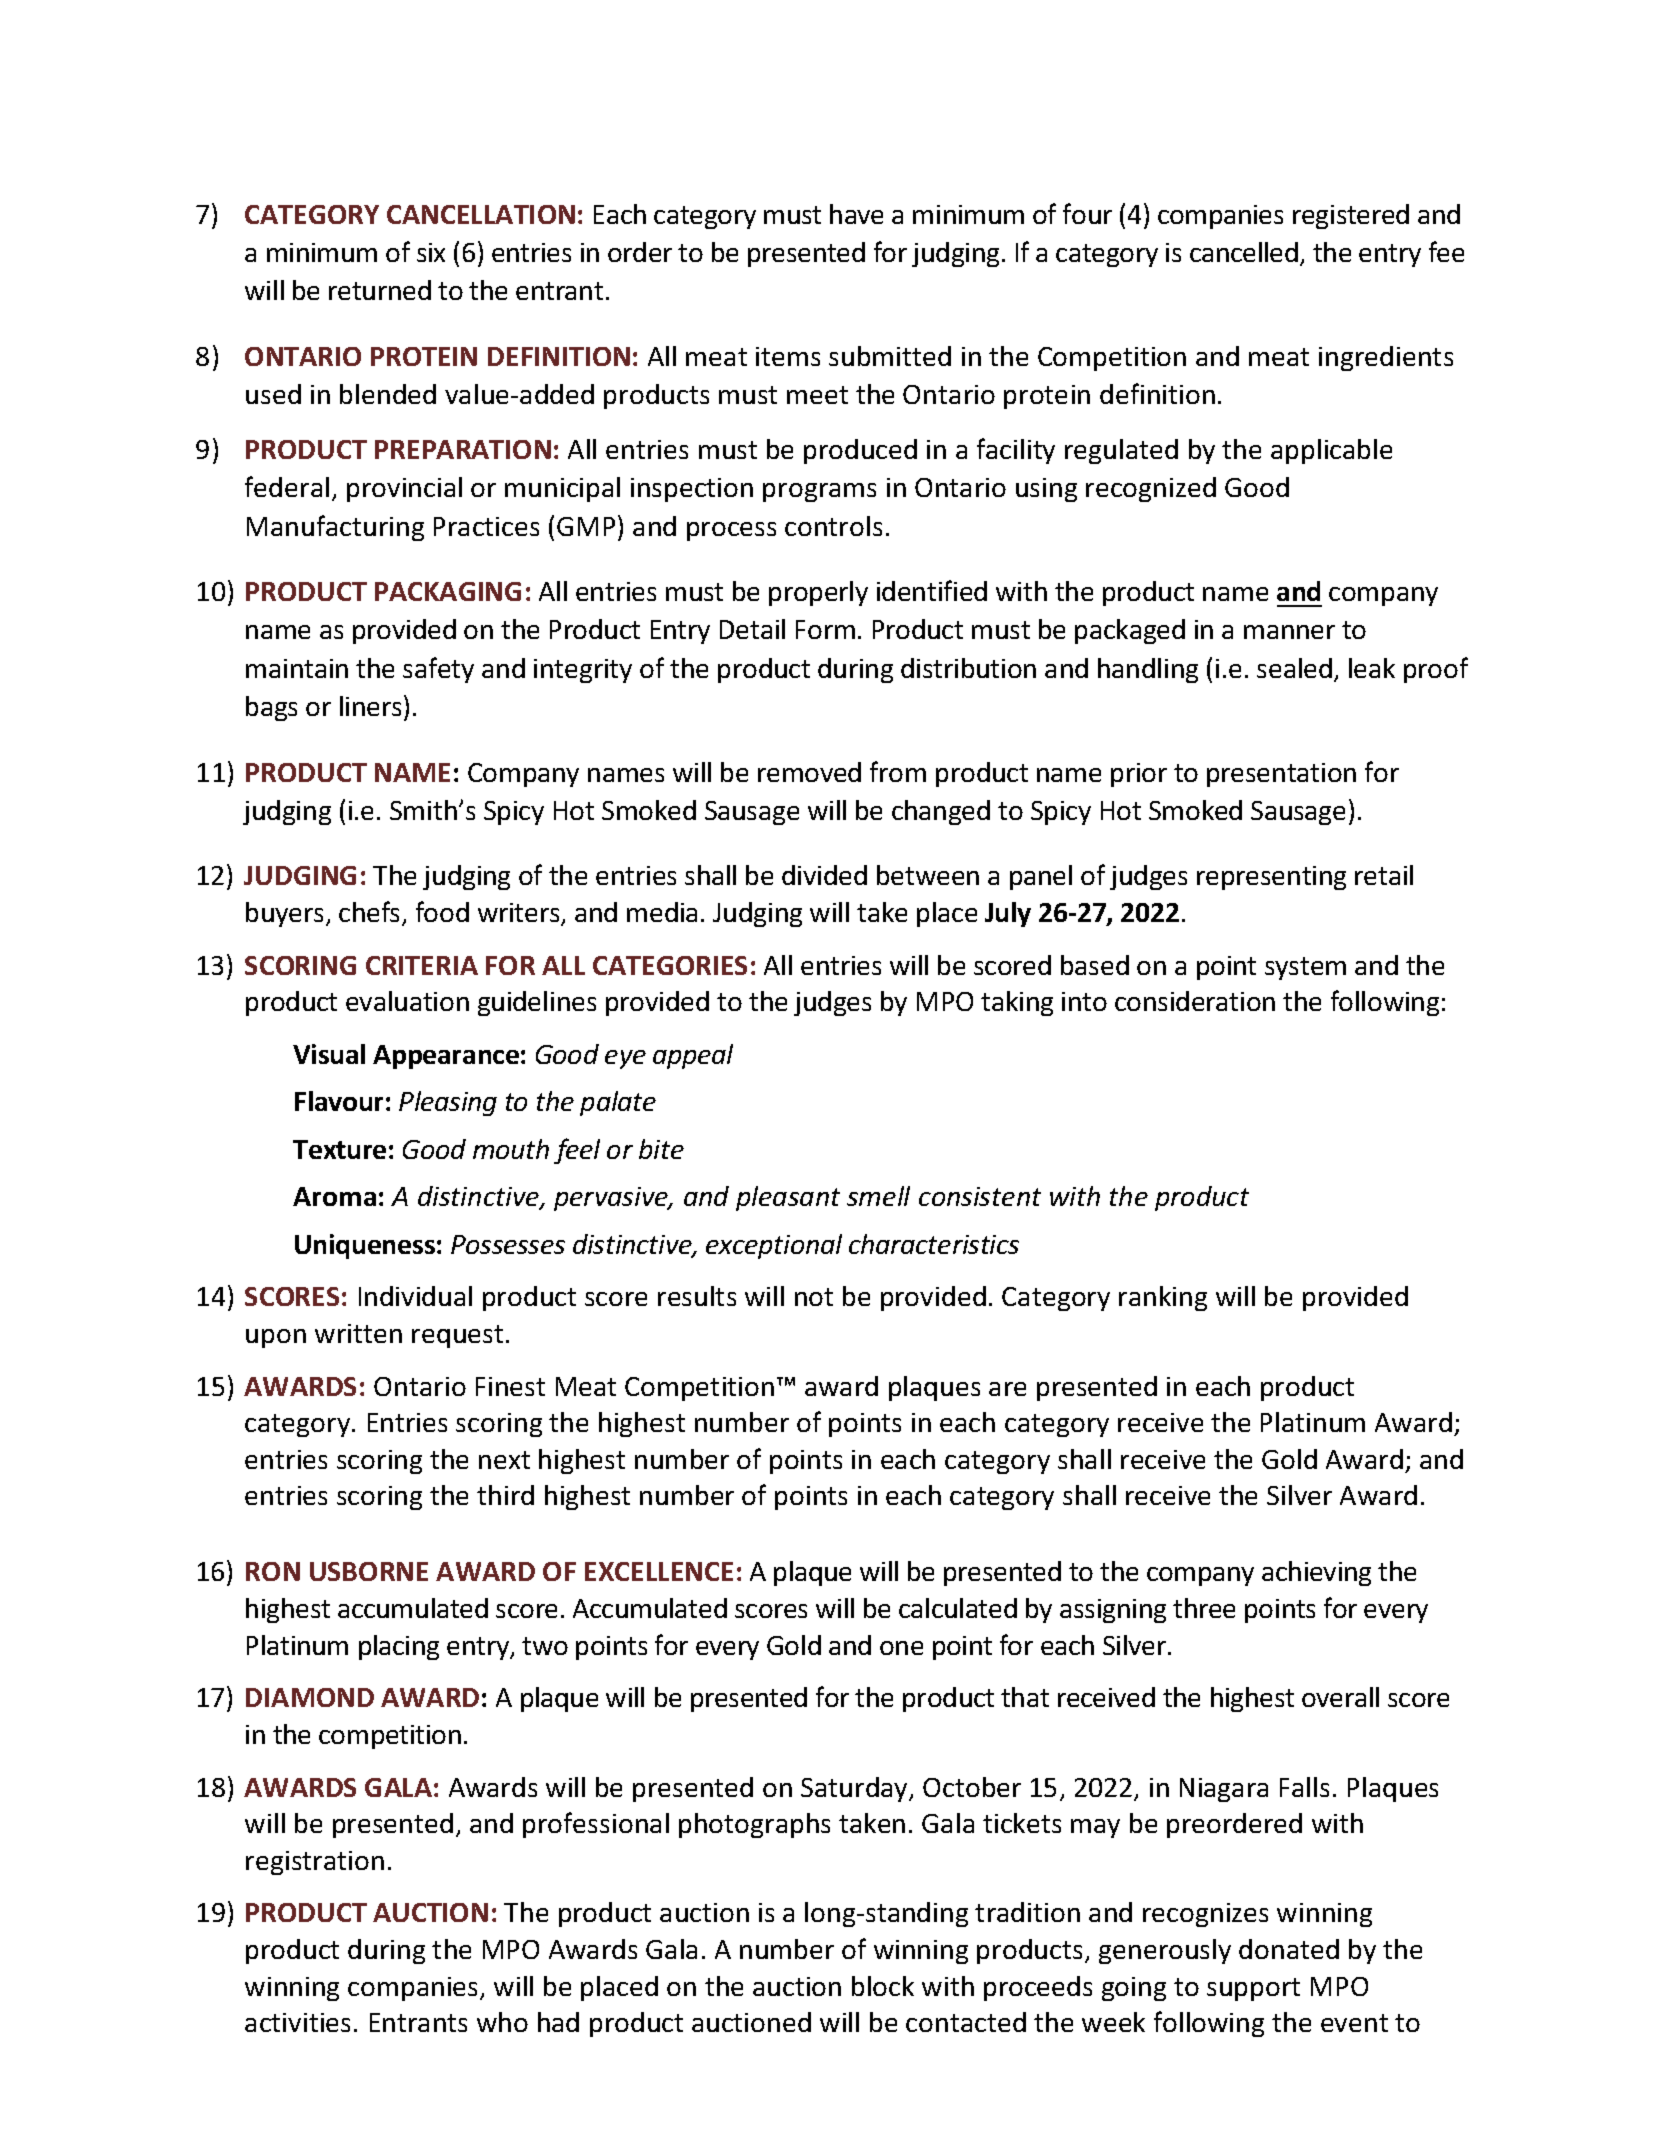  Describe the element at coordinates (502, 2022) in the image. I see `who` at that location.
